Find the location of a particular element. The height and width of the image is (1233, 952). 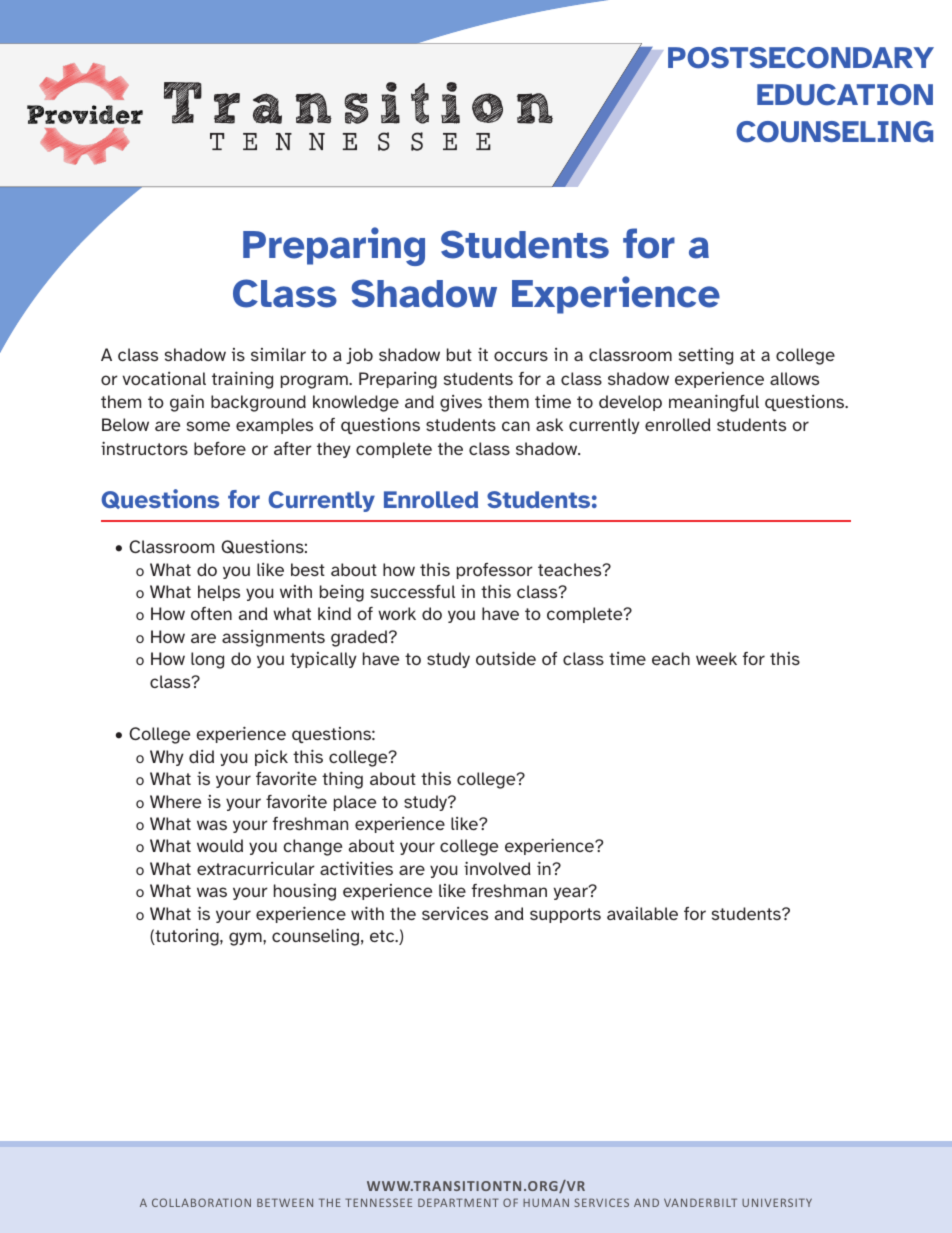

often is located at coordinates (211, 613).
